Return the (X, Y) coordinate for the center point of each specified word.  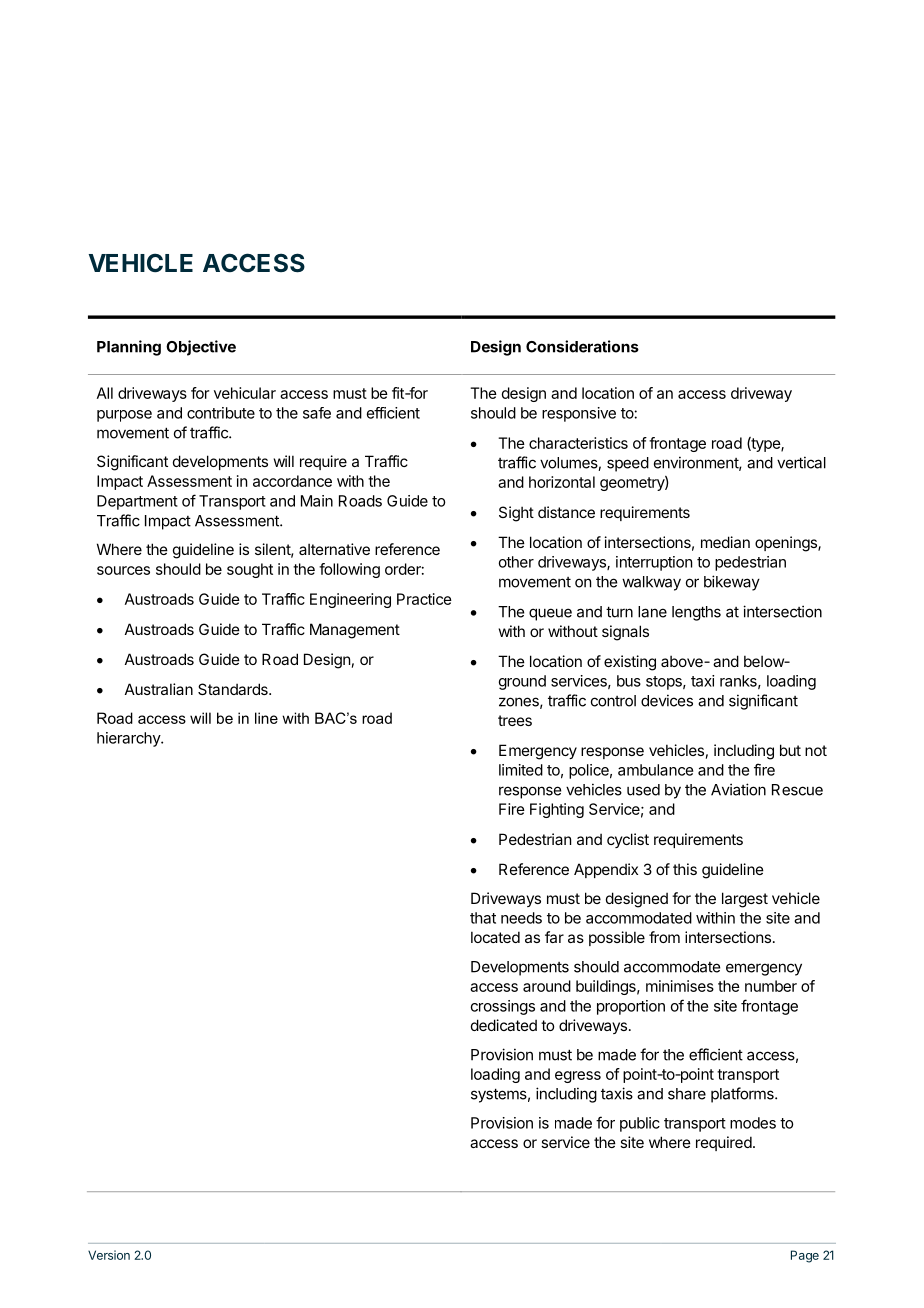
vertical (801, 462)
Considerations (582, 346)
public (640, 1124)
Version (109, 1255)
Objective (201, 348)
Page (805, 1256)
